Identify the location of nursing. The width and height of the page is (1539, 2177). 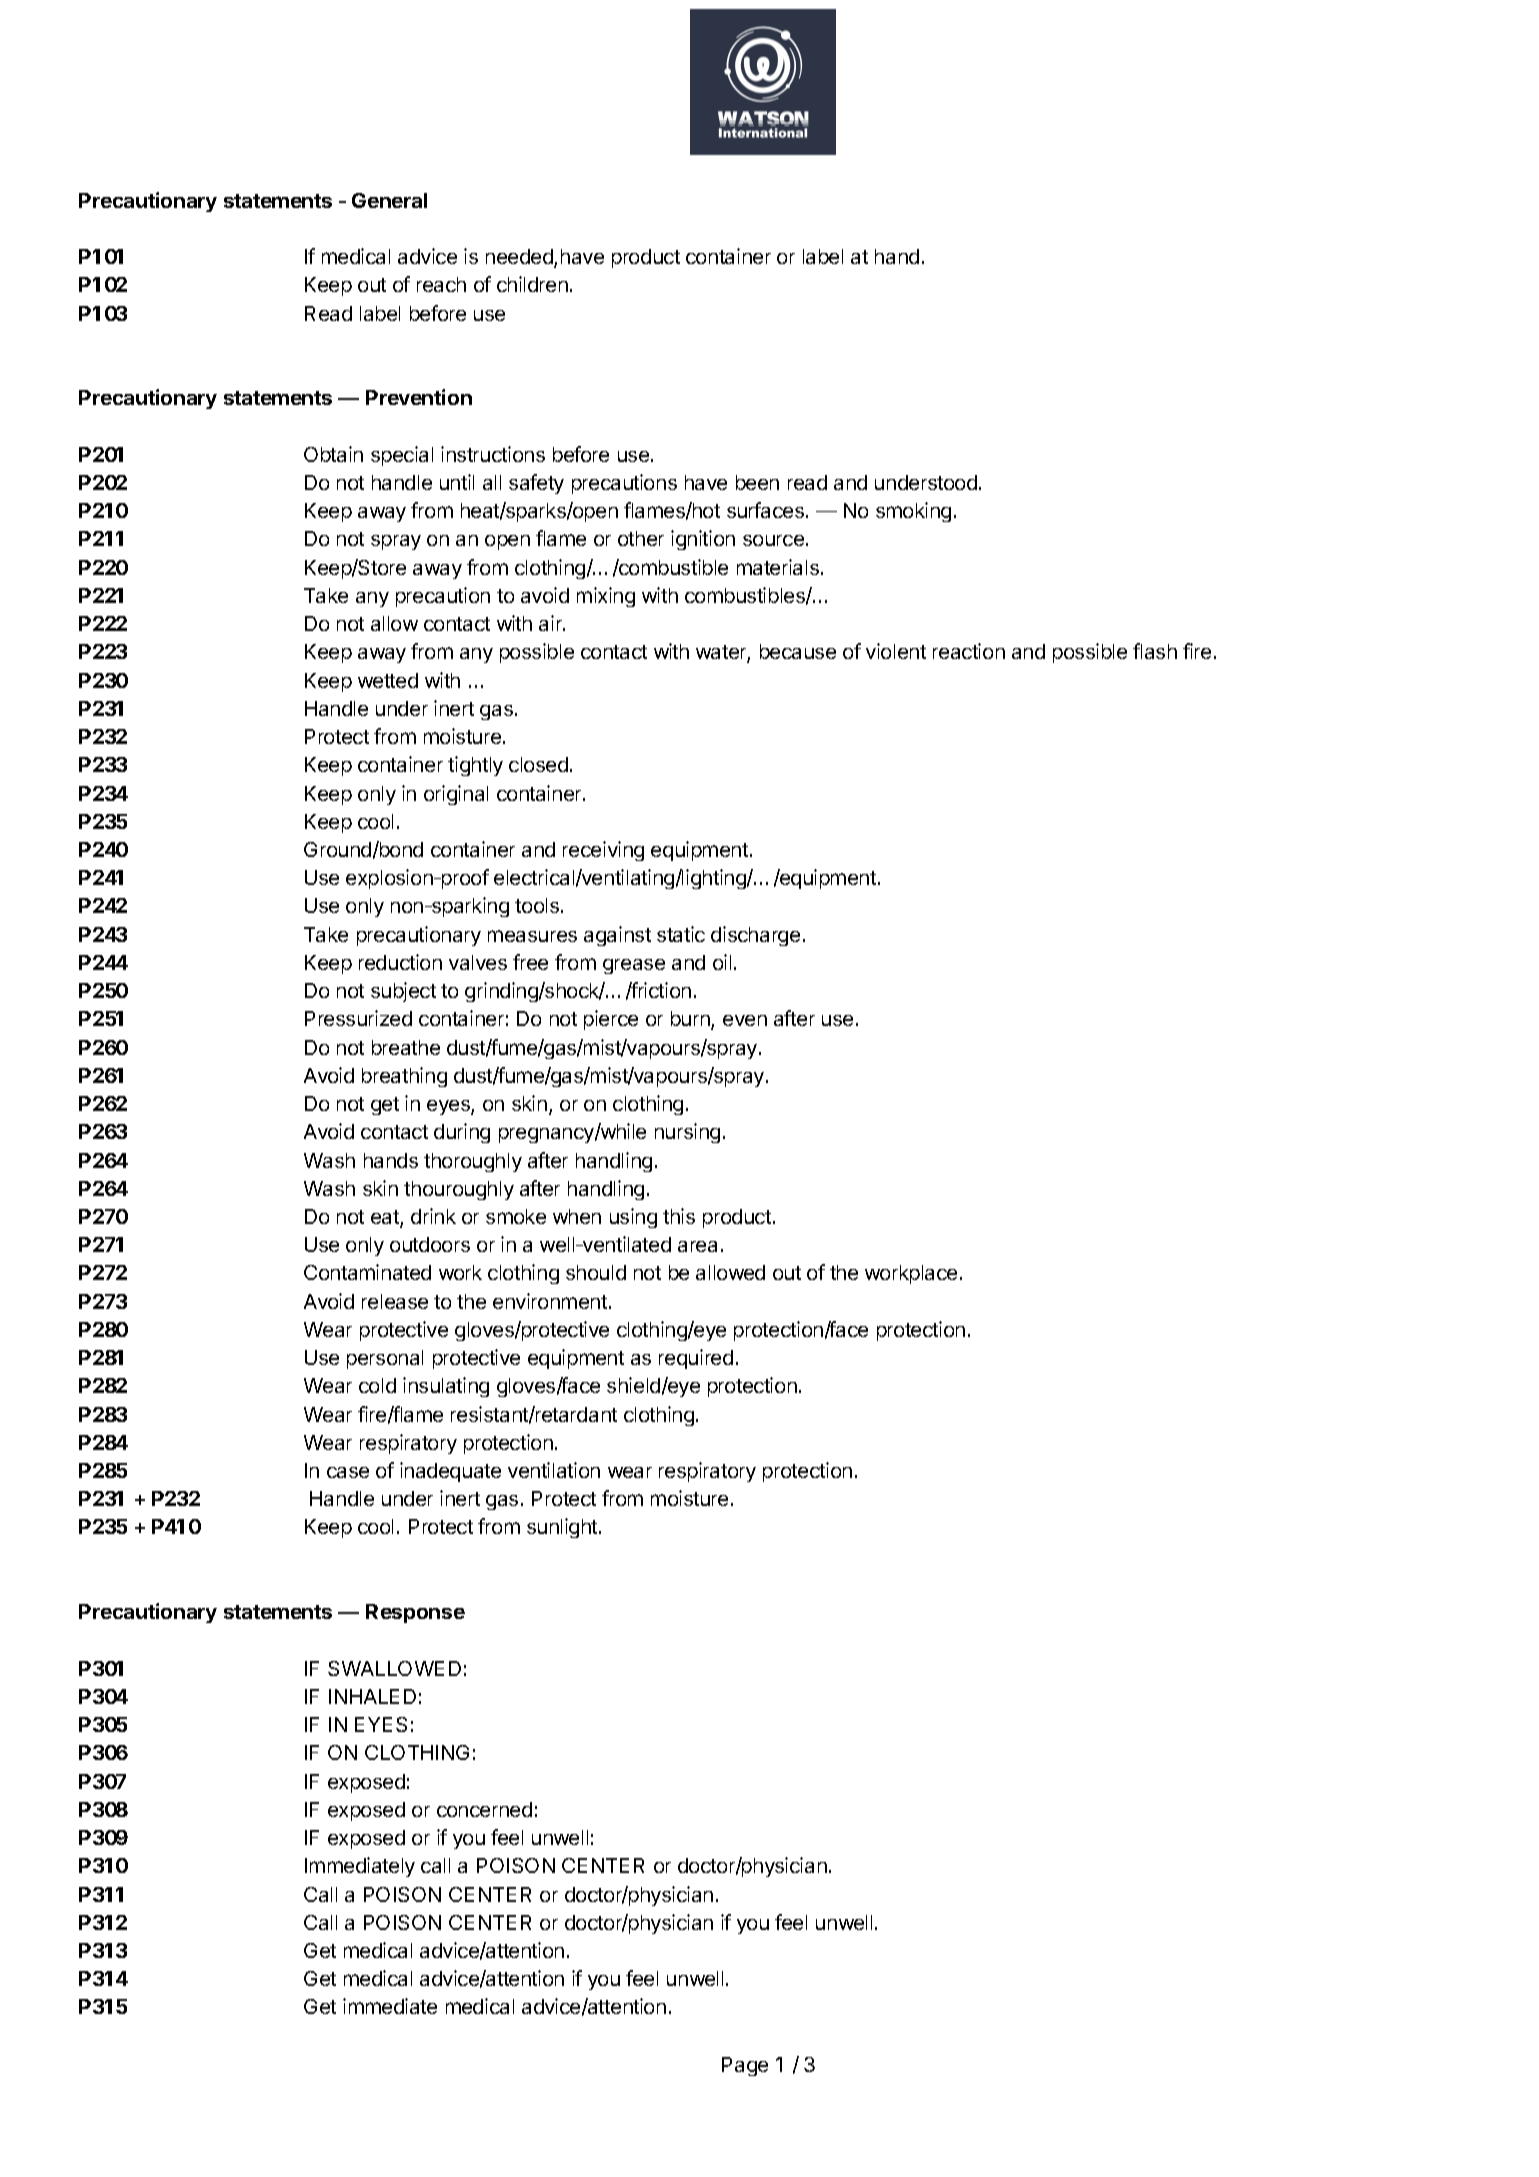
(687, 1133).
